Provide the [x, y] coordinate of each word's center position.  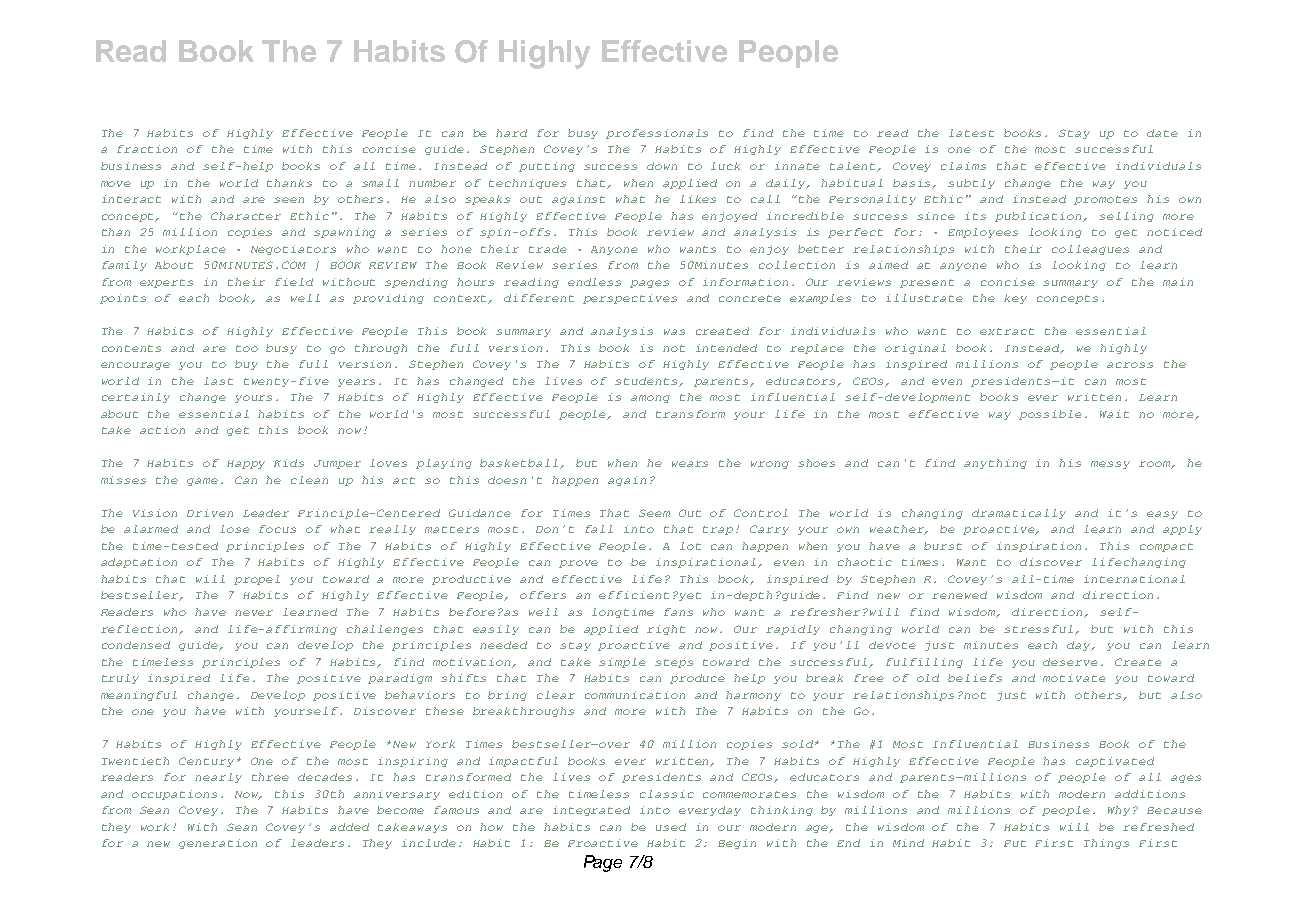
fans [678, 612]
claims [963, 166]
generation [218, 844]
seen [289, 200]
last [218, 381]
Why [1121, 811]
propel [257, 580]
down [662, 166]
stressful [1040, 630]
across [1130, 365]
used [671, 827]
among [650, 399]
